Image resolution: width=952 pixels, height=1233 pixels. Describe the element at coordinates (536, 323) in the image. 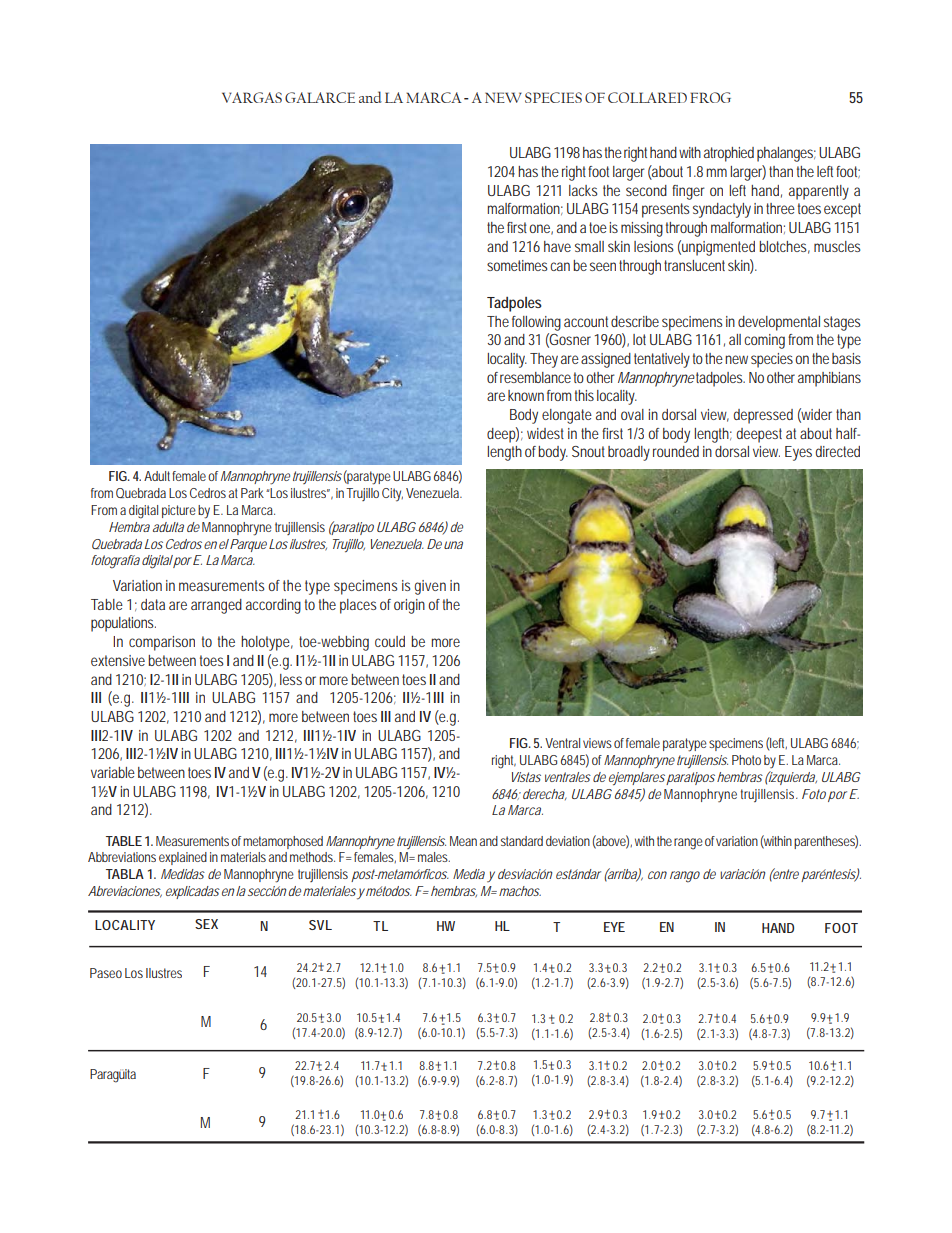

I see `following` at that location.
